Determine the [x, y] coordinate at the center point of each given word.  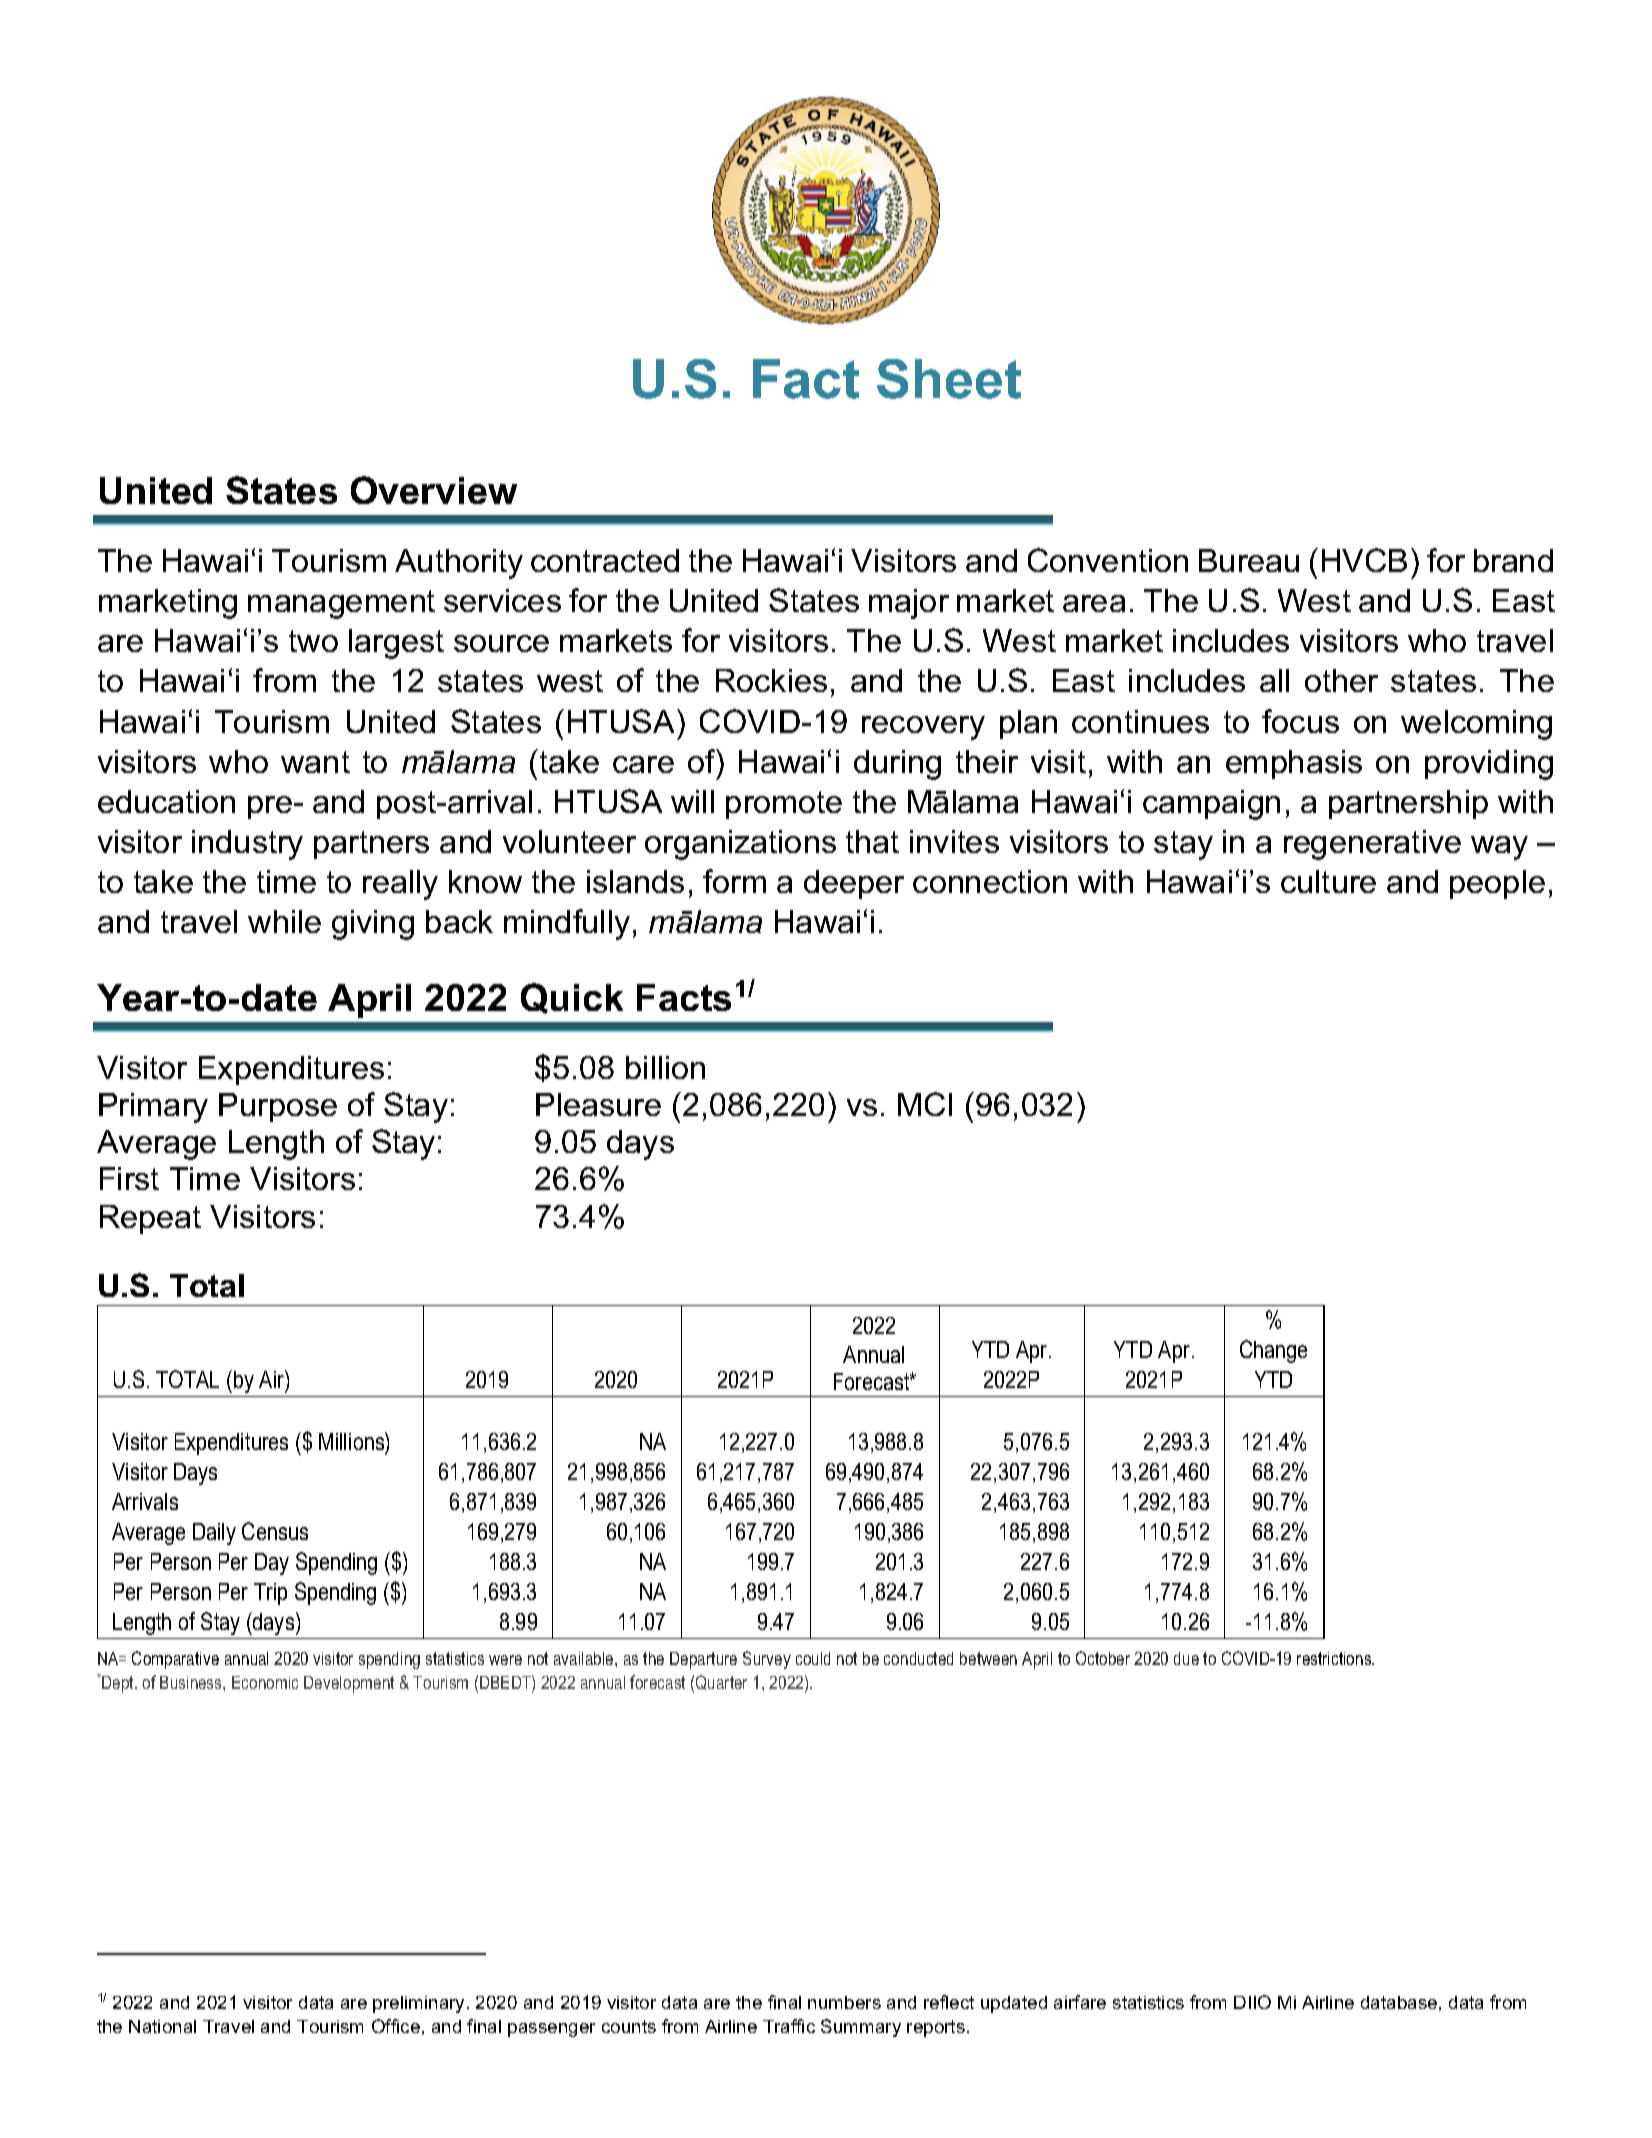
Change [1273, 1351]
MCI [925, 1104]
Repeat [150, 1219]
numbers [844, 2002]
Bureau [1249, 560]
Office [396, 2026]
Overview [434, 490]
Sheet [949, 379]
